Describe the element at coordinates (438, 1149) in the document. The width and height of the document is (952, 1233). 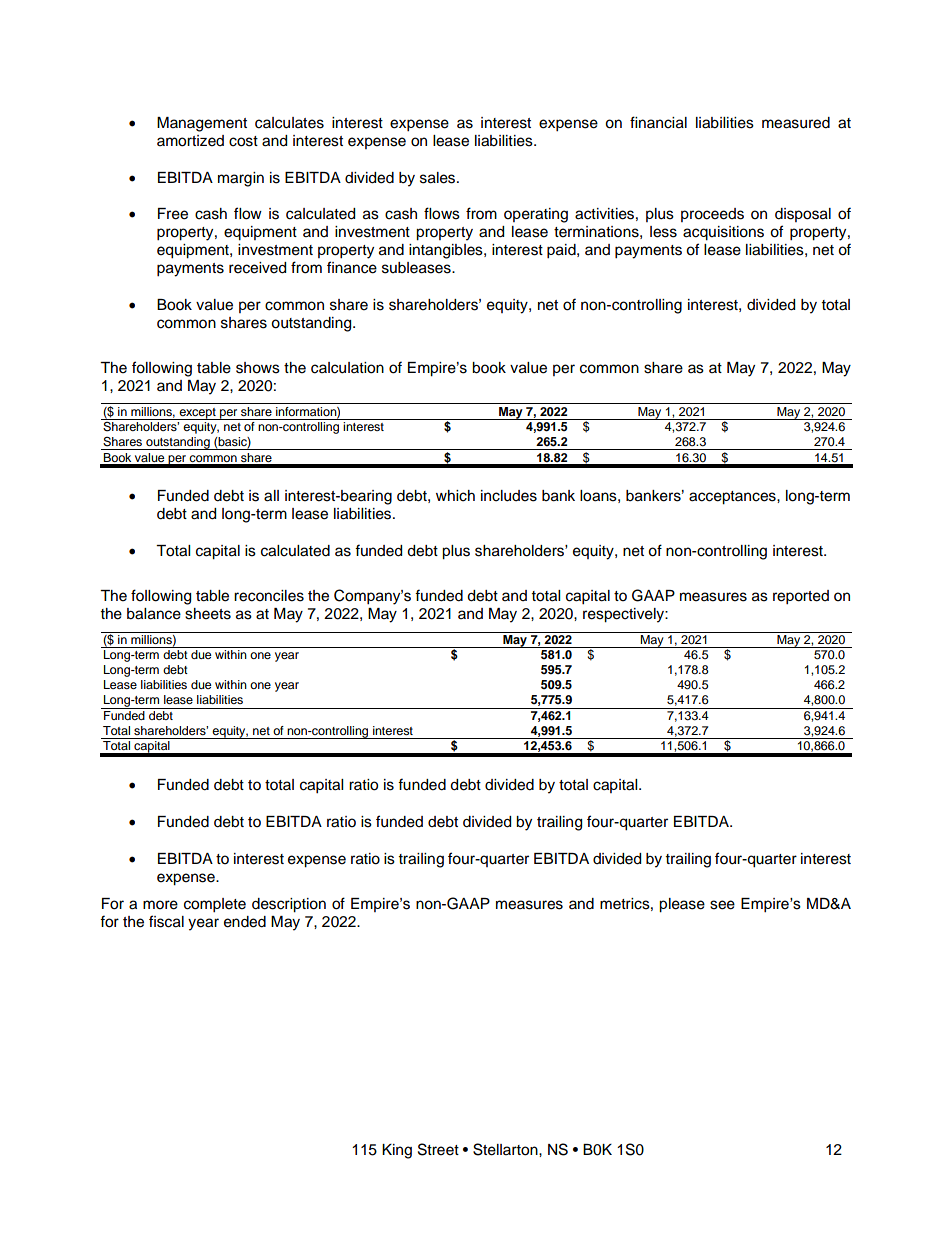
I see `Street` at that location.
